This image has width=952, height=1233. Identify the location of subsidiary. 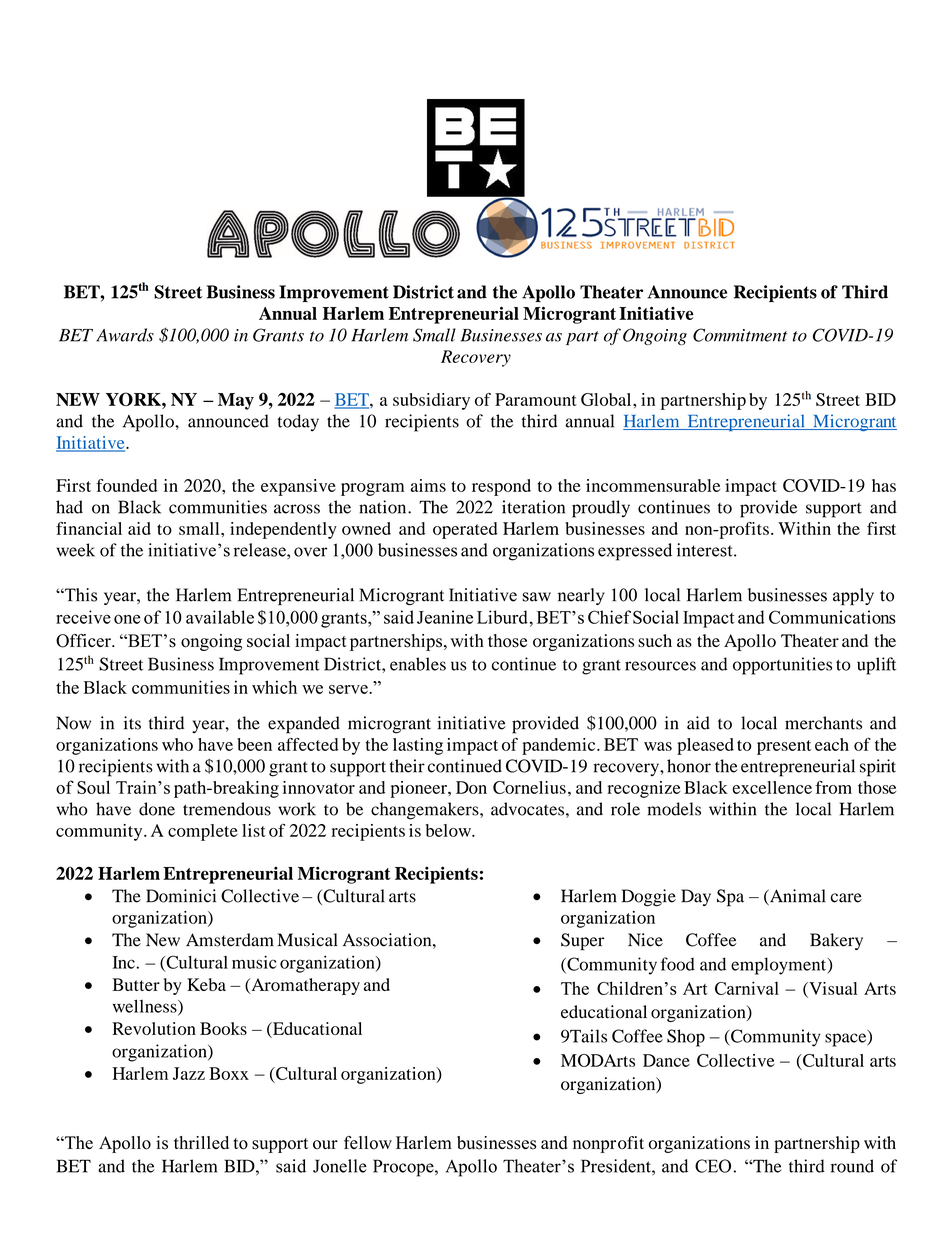
(431, 401).
